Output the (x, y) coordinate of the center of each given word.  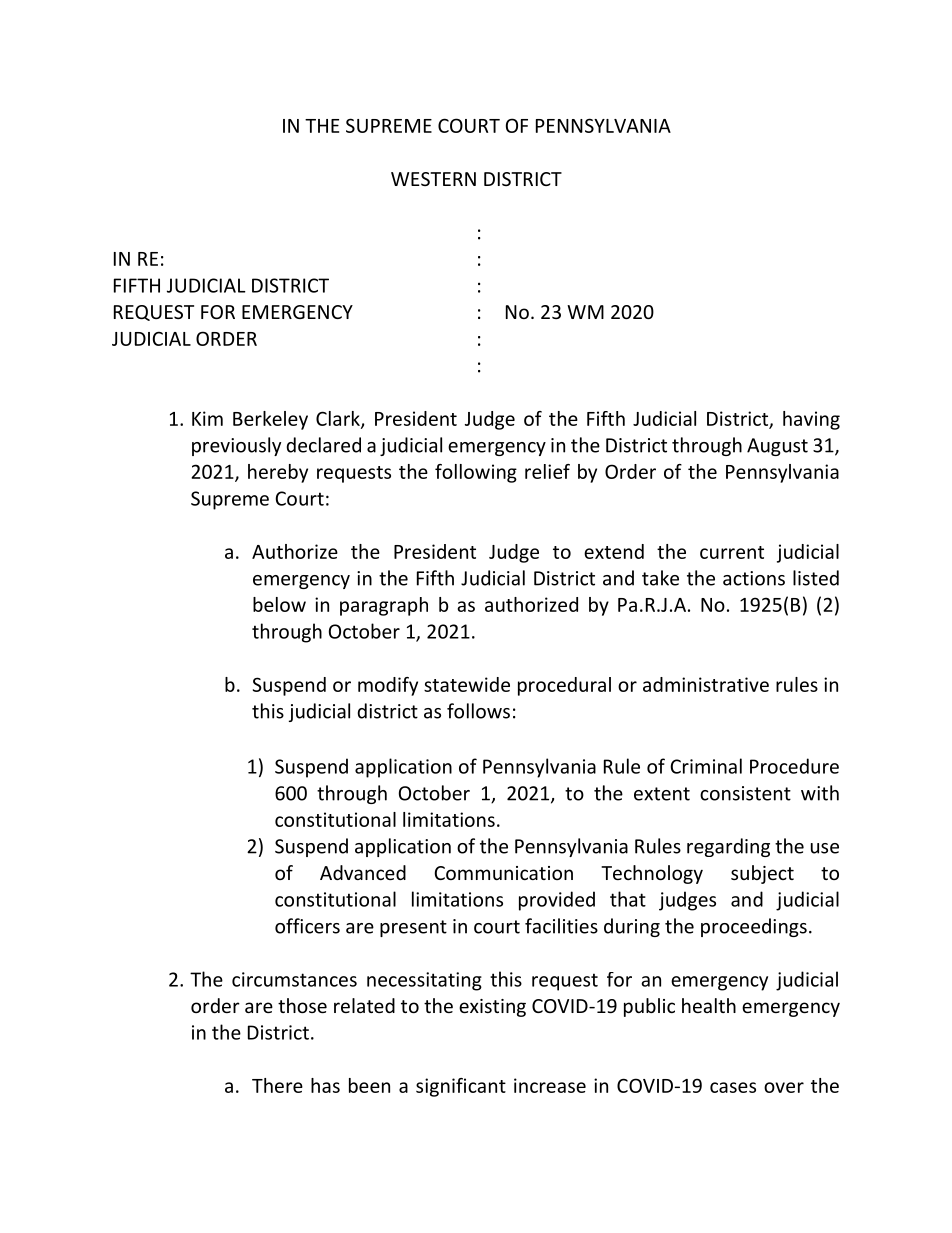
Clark (339, 419)
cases (733, 1087)
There (277, 1085)
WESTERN (433, 179)
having (811, 420)
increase (550, 1085)
